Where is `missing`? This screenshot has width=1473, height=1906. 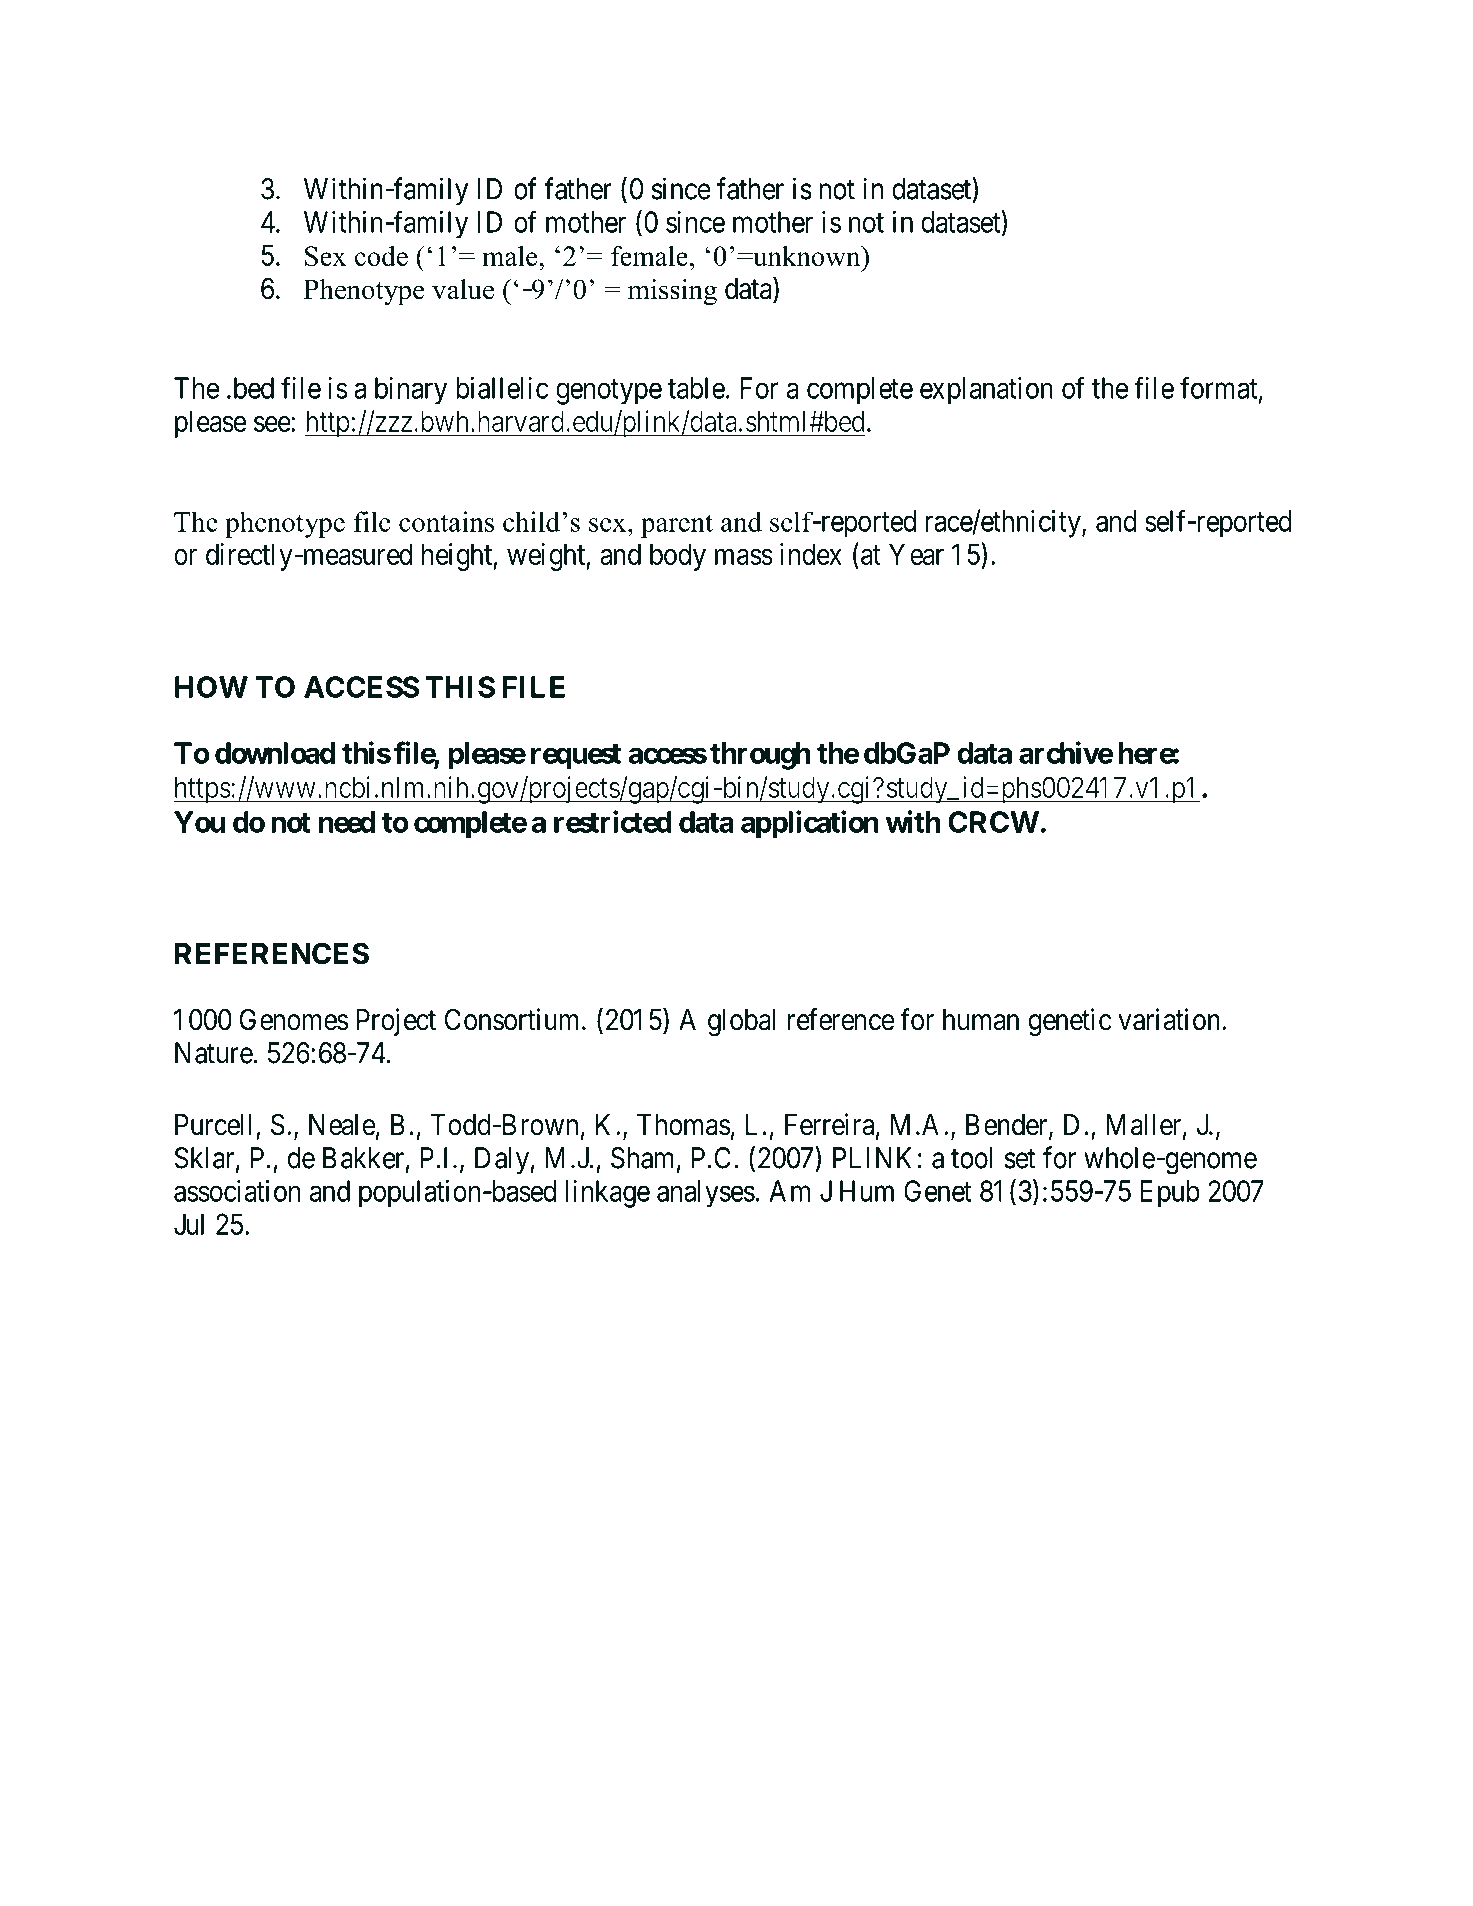 missing is located at coordinates (672, 292).
